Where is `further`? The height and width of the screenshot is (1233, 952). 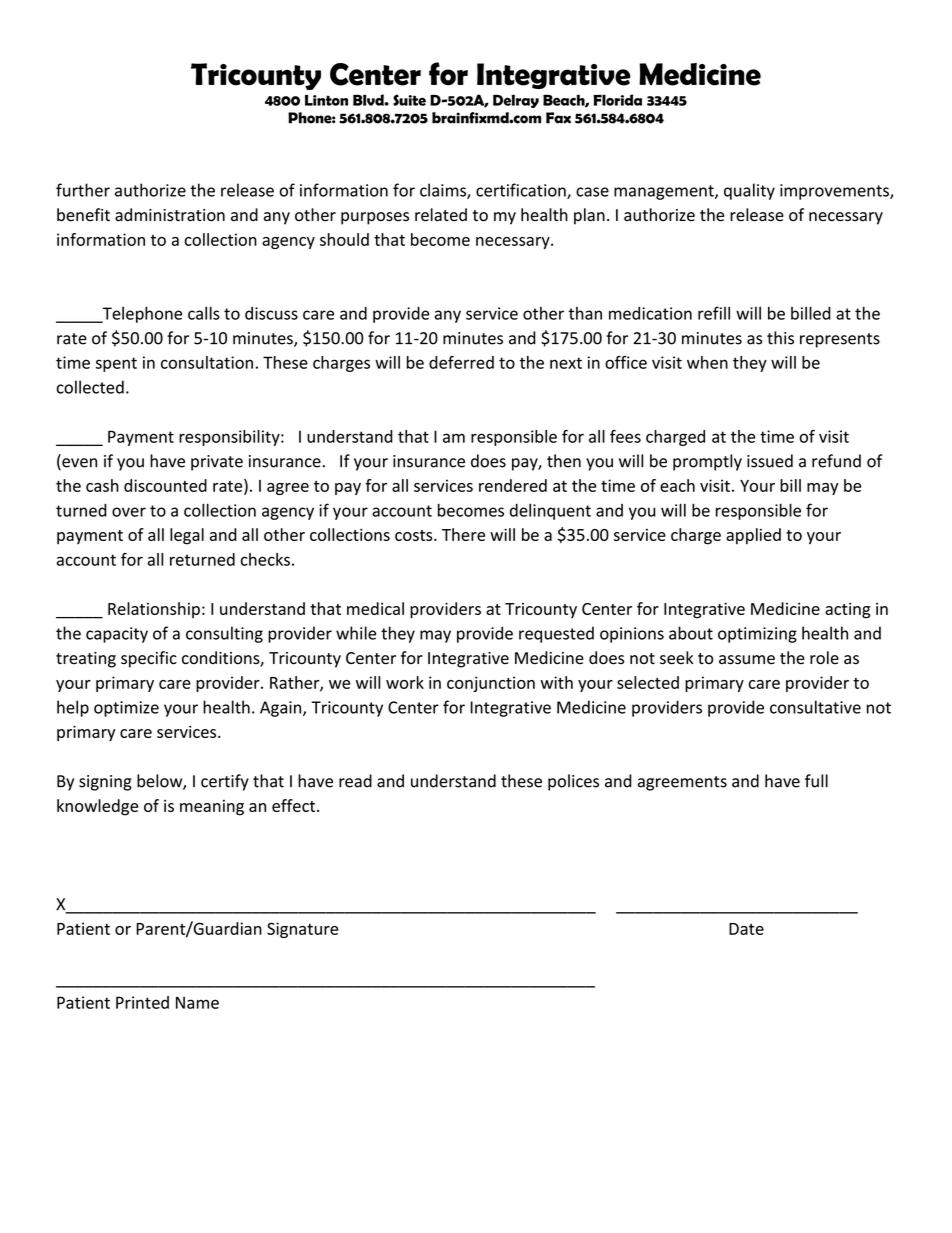
further is located at coordinates (83, 190).
